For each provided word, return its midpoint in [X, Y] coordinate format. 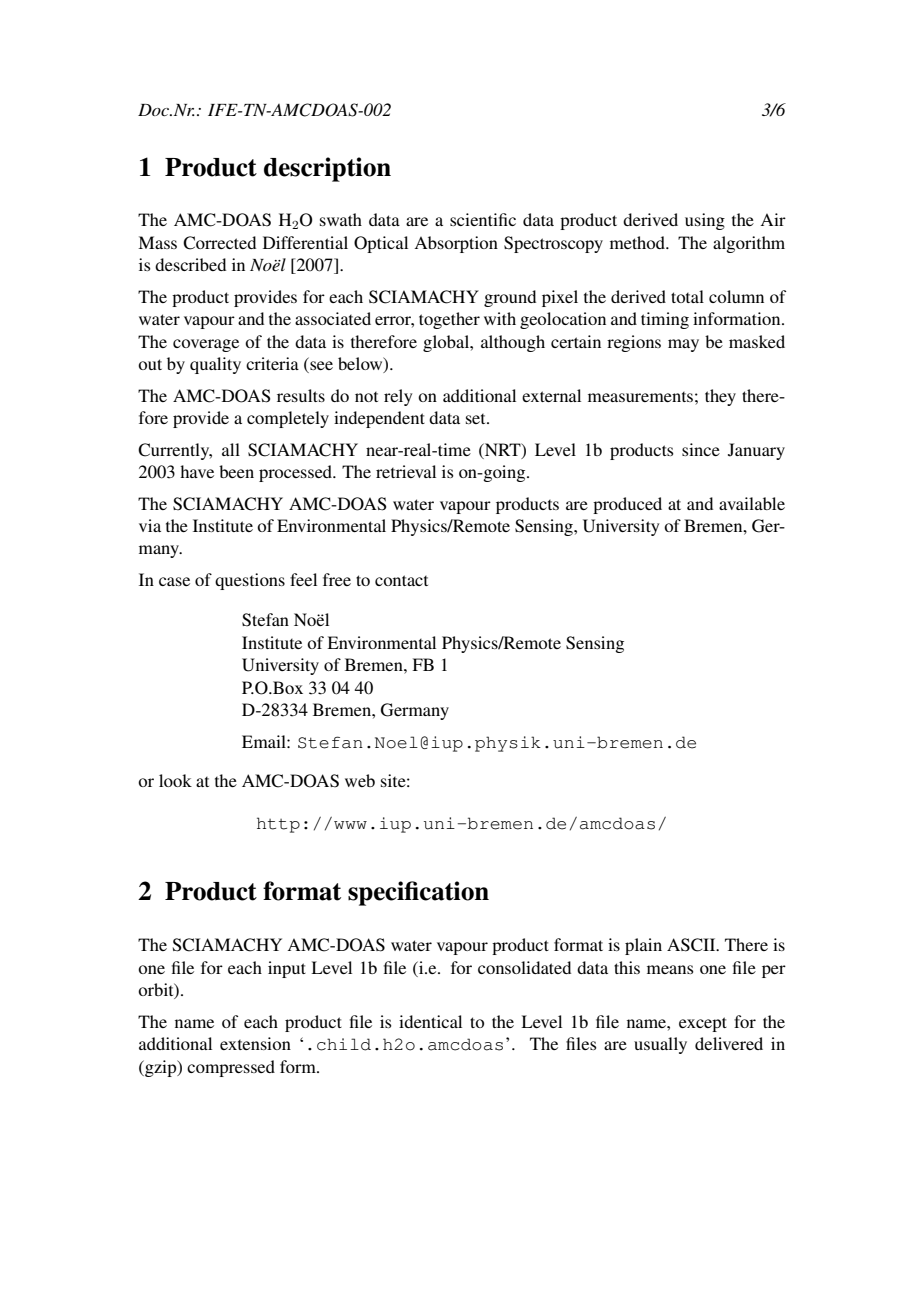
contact [401, 580]
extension [255, 1043]
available [752, 503]
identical [430, 1021]
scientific [483, 219]
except [703, 1024]
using [705, 221]
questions [250, 581]
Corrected [219, 243]
